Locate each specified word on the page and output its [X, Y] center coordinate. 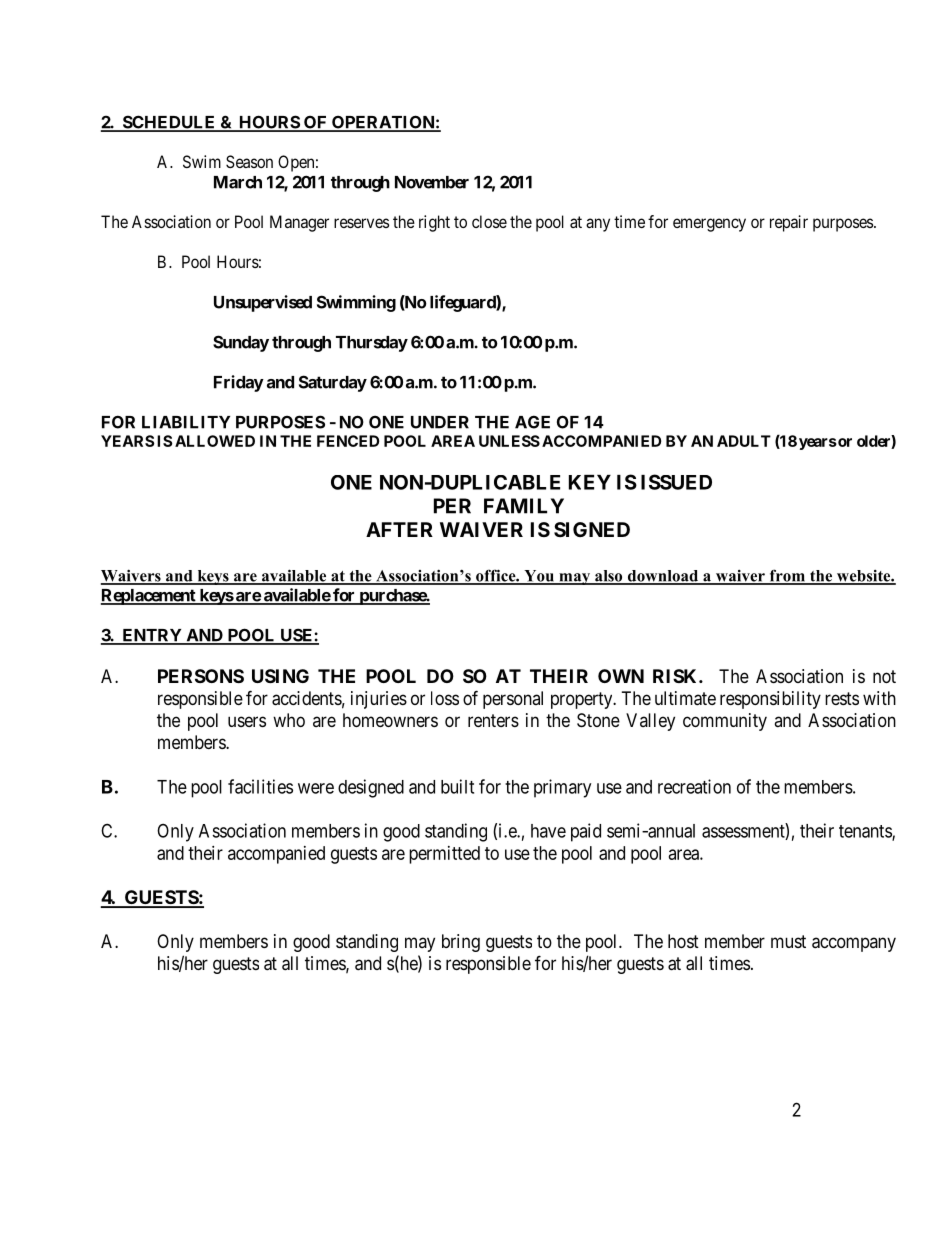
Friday [239, 383]
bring [461, 943]
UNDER [440, 422]
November [432, 182]
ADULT [744, 441]
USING [280, 676]
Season [249, 161]
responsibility [770, 700]
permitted [444, 855]
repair [789, 223]
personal [513, 700]
